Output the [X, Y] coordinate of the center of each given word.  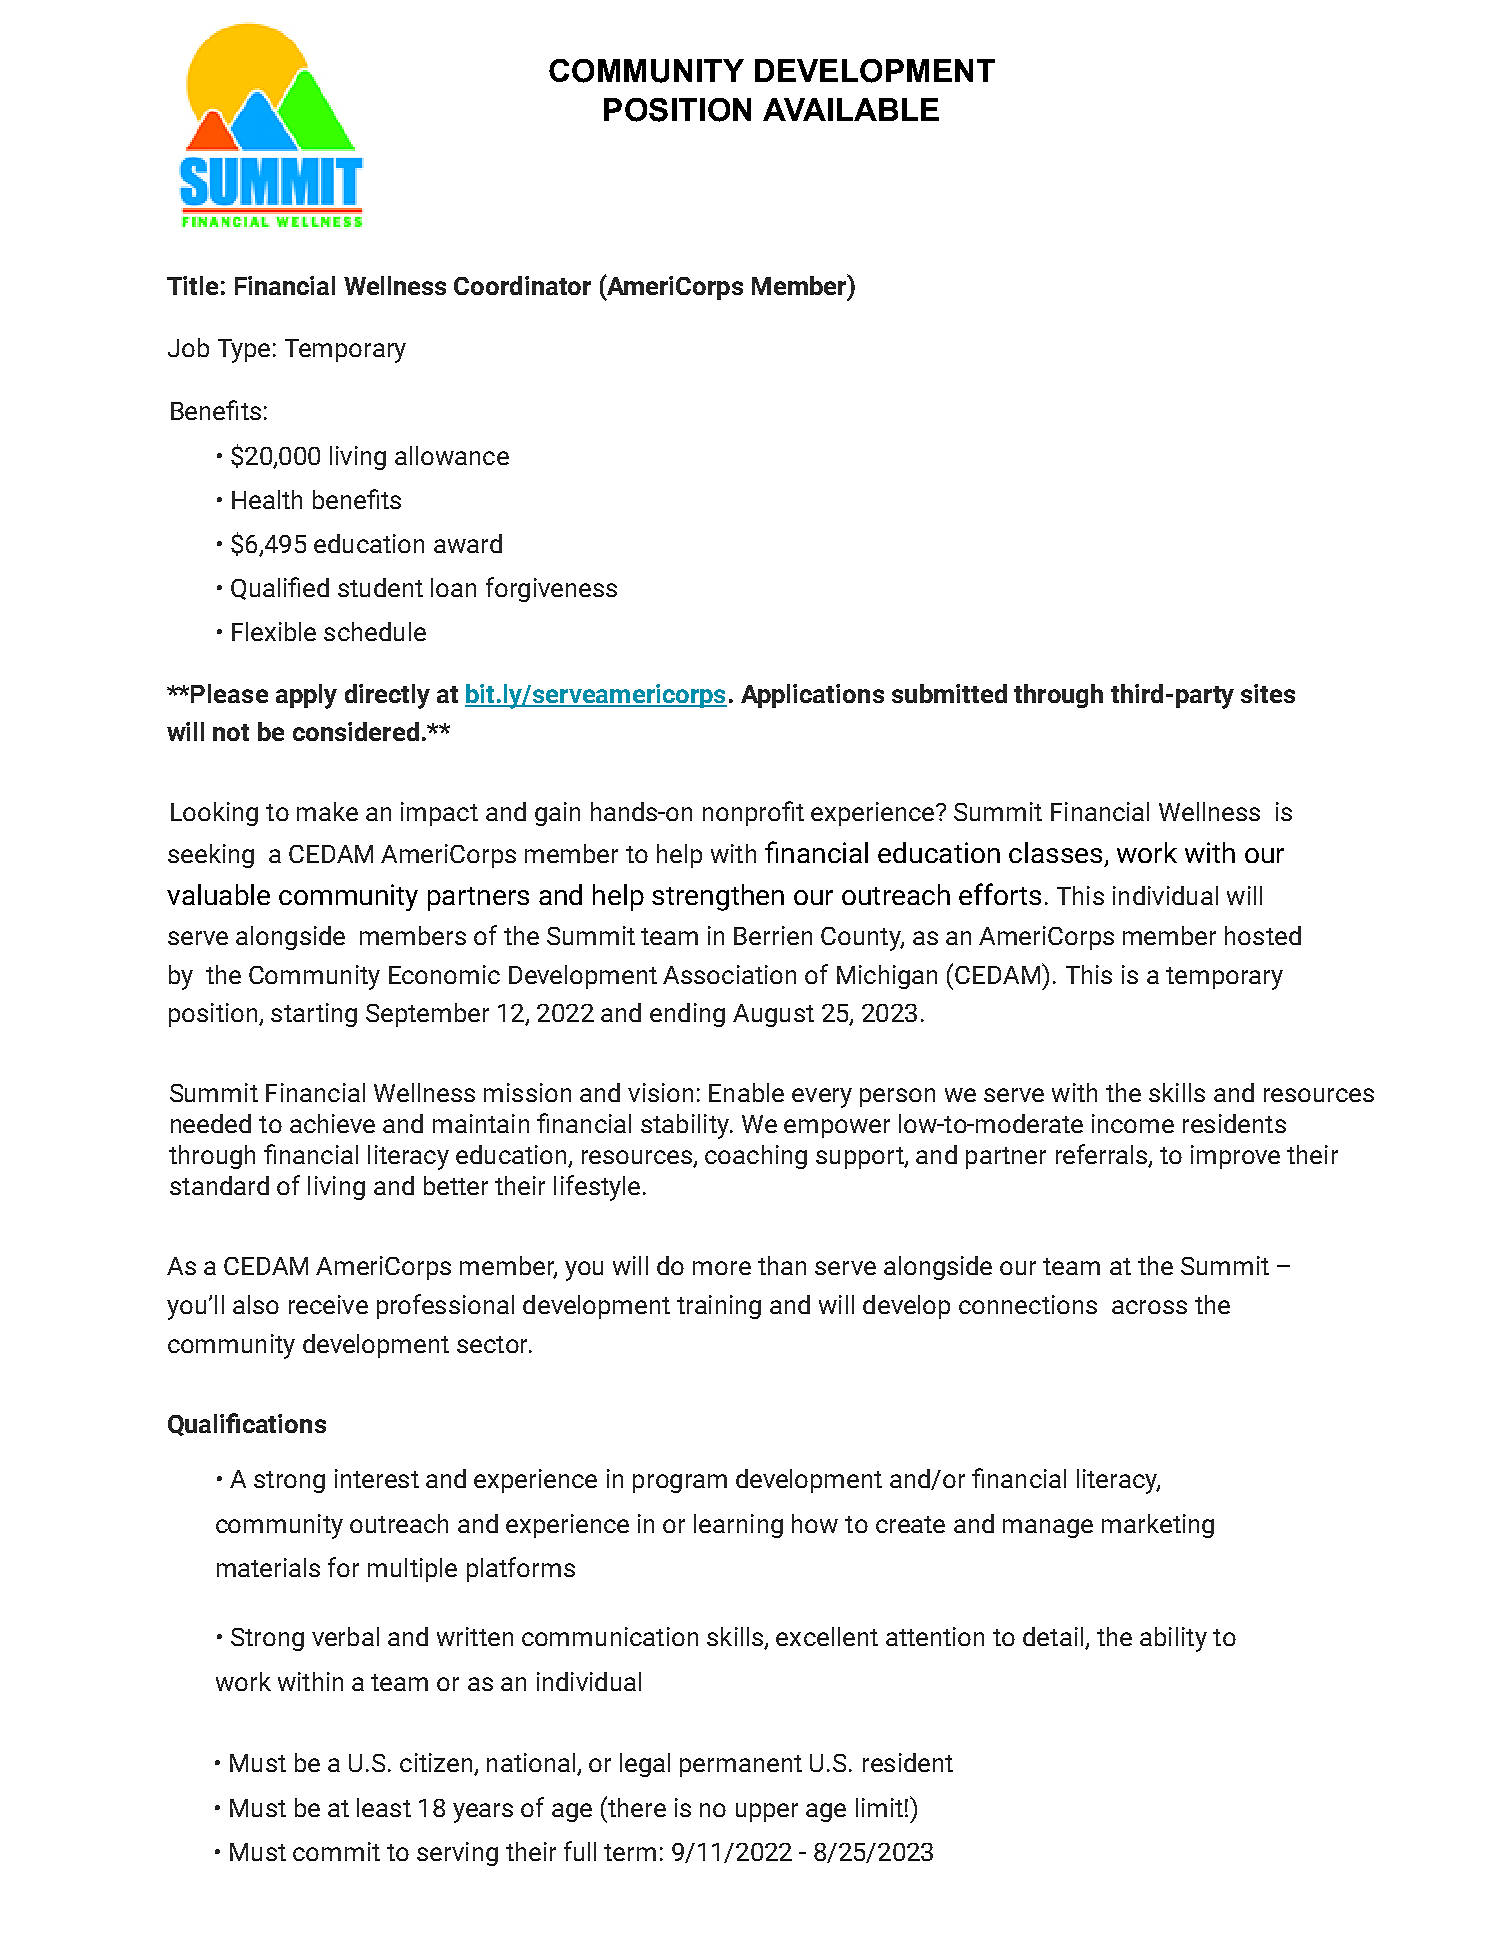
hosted [1263, 935]
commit [336, 1851]
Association [729, 974]
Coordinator [522, 285]
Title [192, 285]
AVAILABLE [851, 109]
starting [314, 1015]
